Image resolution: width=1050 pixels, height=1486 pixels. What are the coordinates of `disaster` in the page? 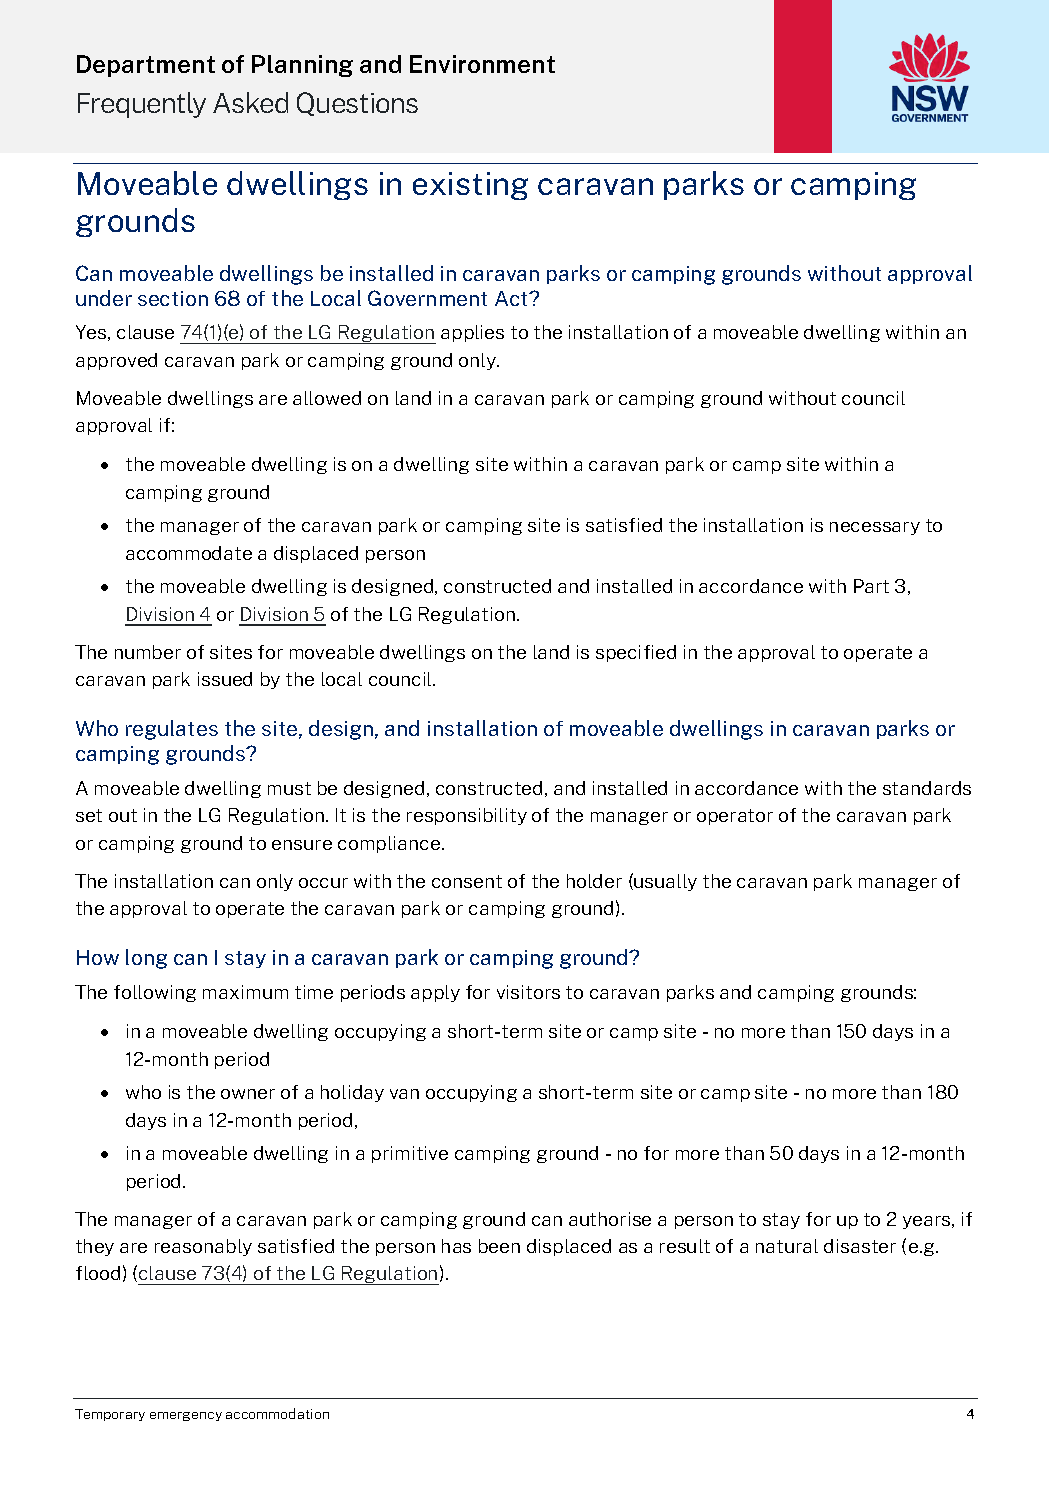 It's located at (860, 1246).
